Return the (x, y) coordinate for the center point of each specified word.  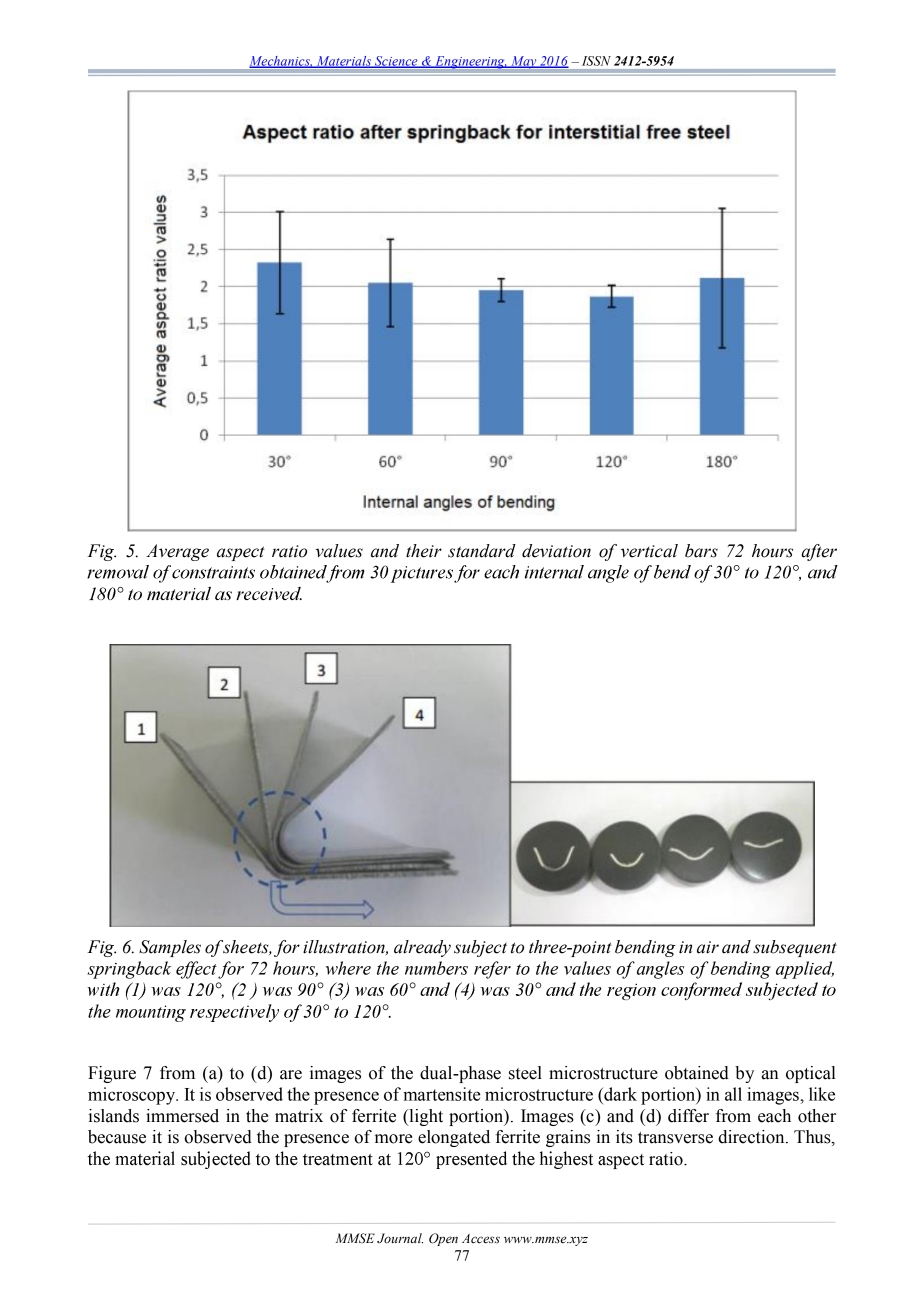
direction (752, 1137)
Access (481, 1239)
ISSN (596, 61)
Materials (344, 62)
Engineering (470, 62)
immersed (182, 1116)
